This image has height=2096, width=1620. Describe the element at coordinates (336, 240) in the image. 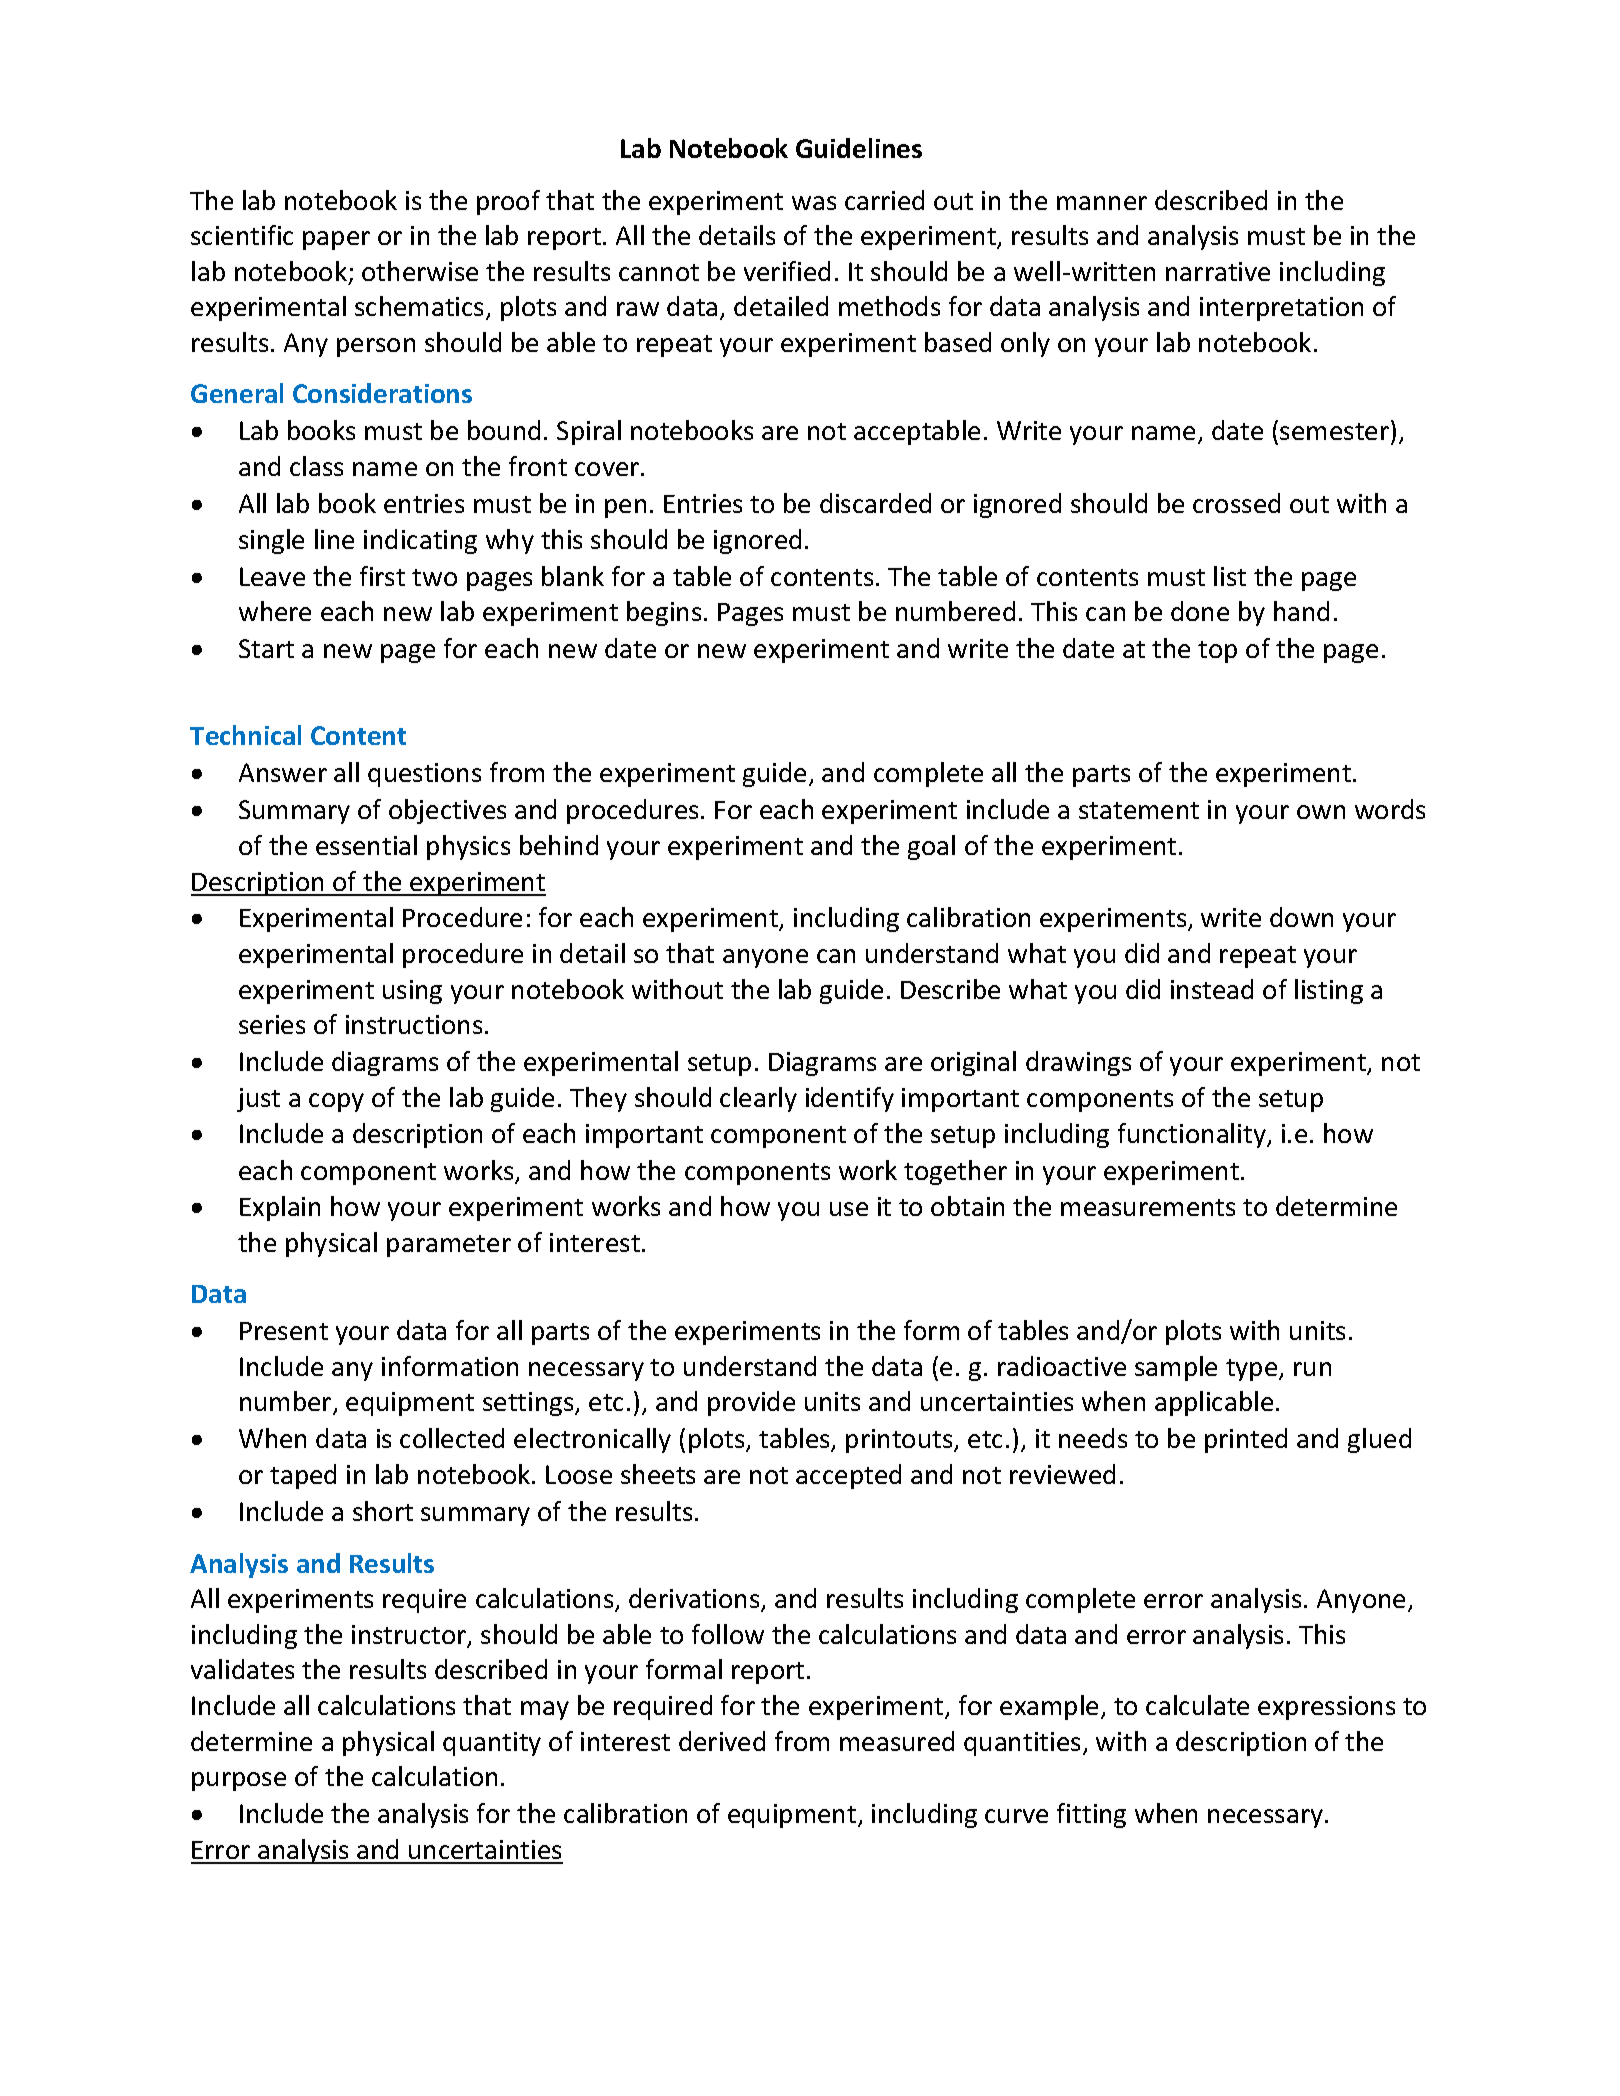

I see `paper` at that location.
